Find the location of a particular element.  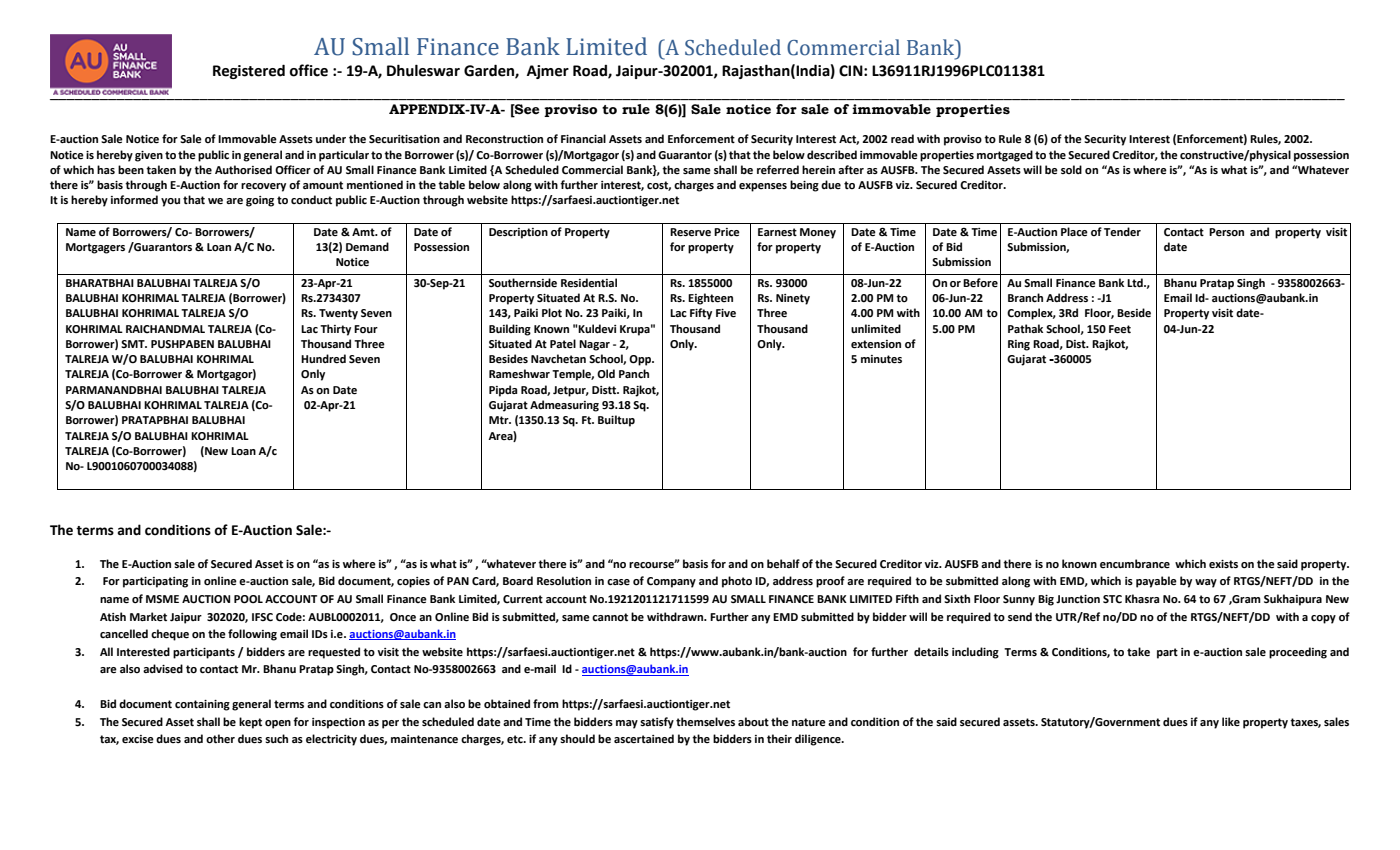

Panch is located at coordinates (634, 373).
